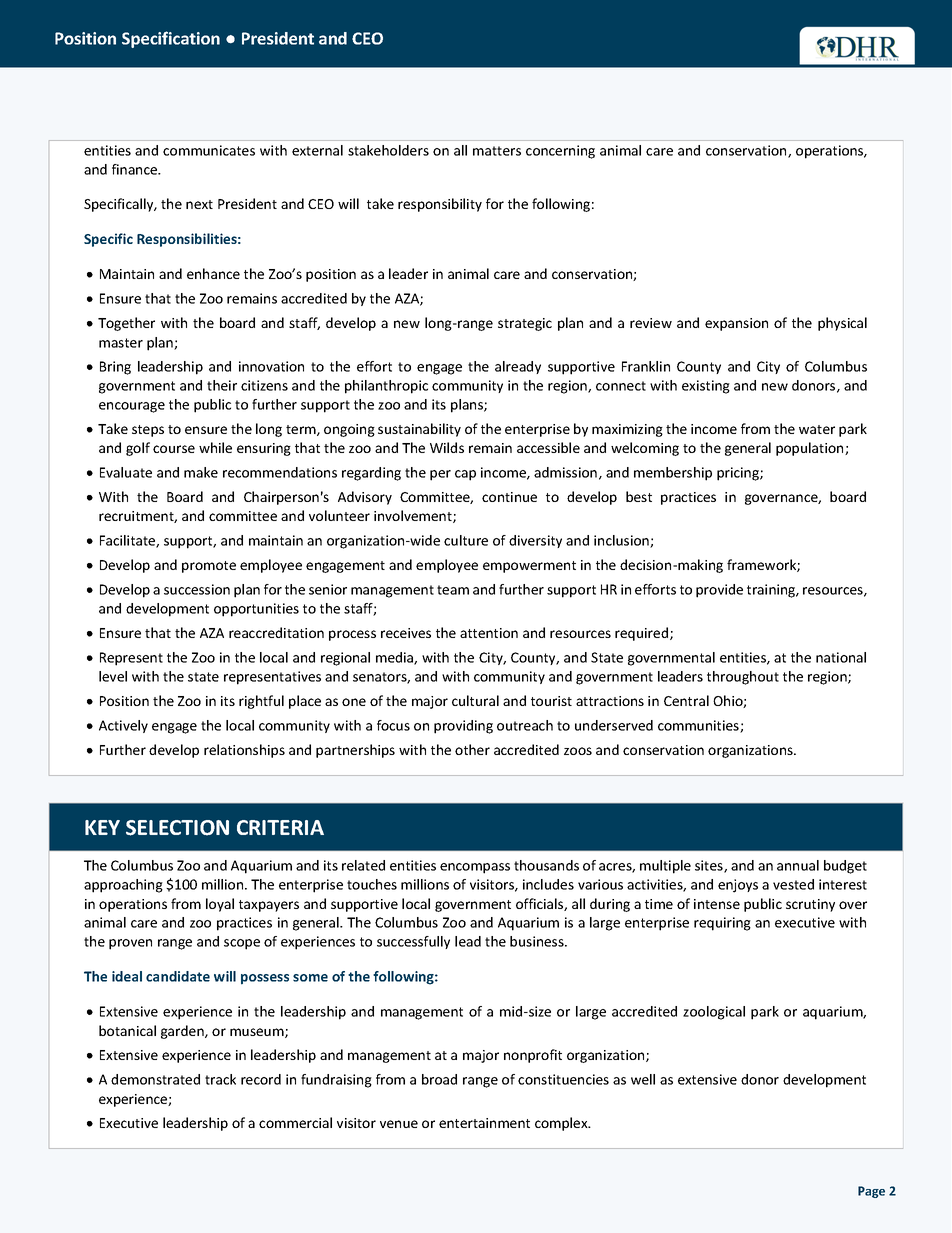  What do you see at coordinates (475, 700) in the document?
I see `cultural` at bounding box center [475, 700].
